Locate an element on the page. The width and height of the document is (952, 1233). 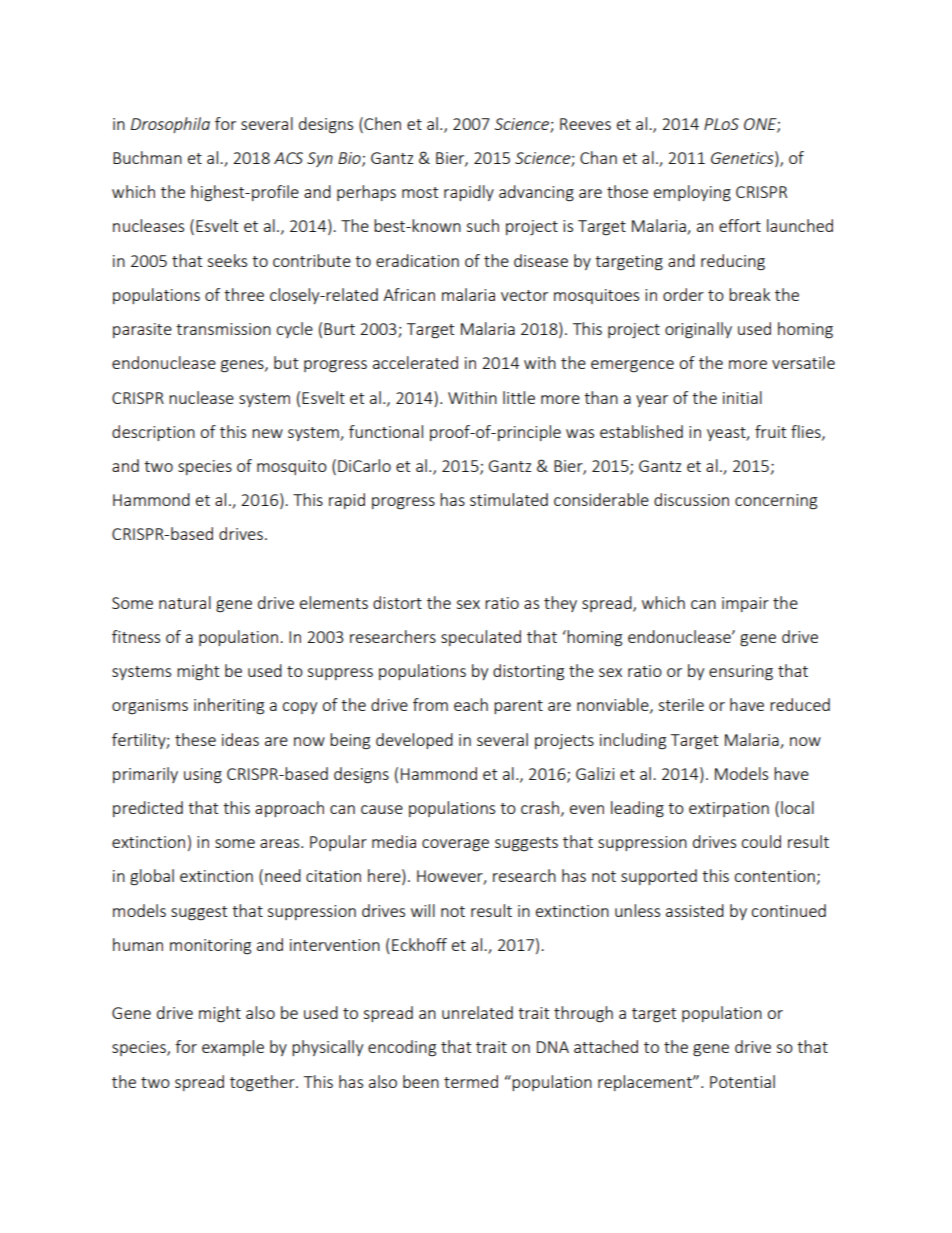
termed is located at coordinates (471, 1081).
